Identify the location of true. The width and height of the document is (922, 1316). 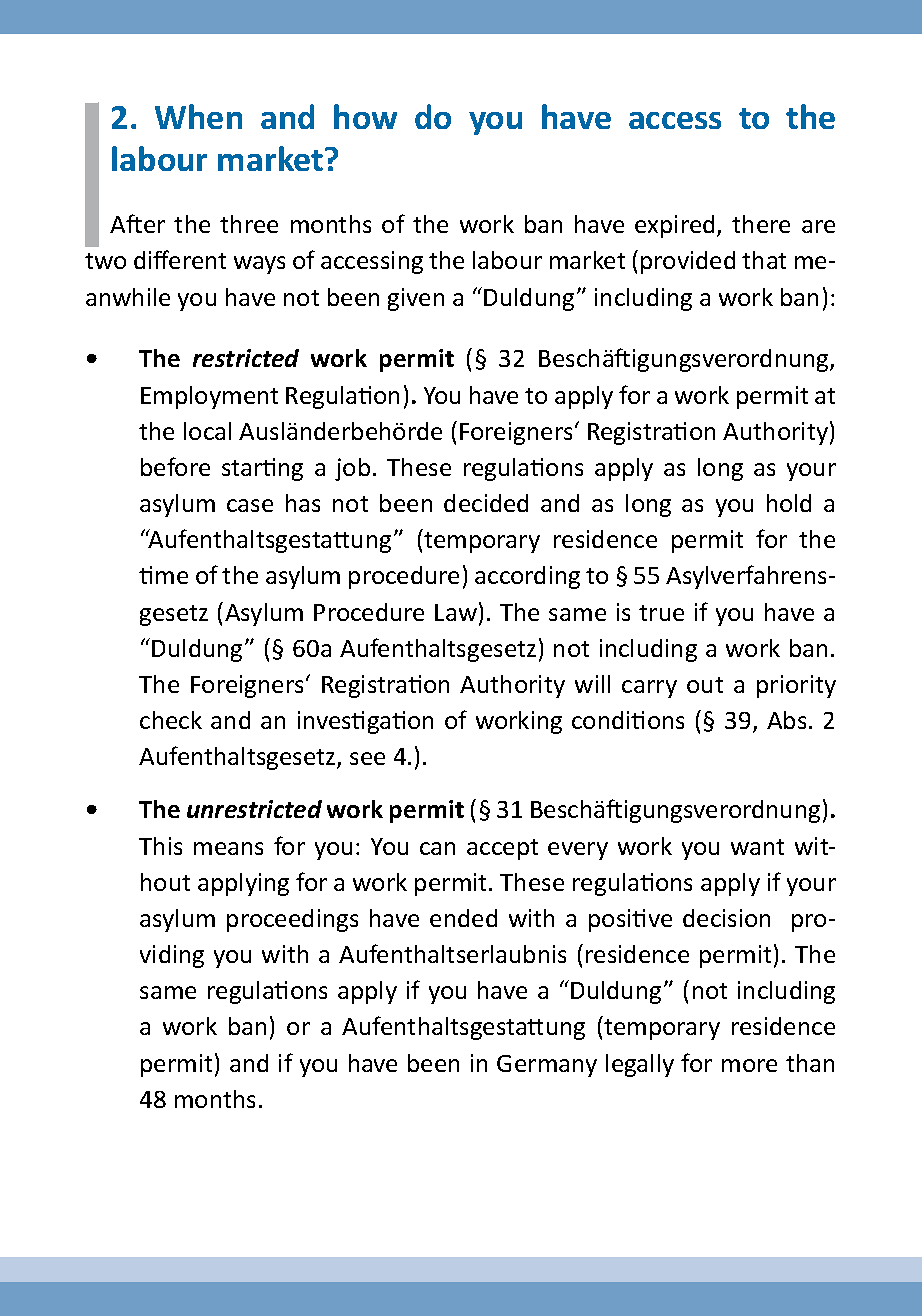
(661, 613).
